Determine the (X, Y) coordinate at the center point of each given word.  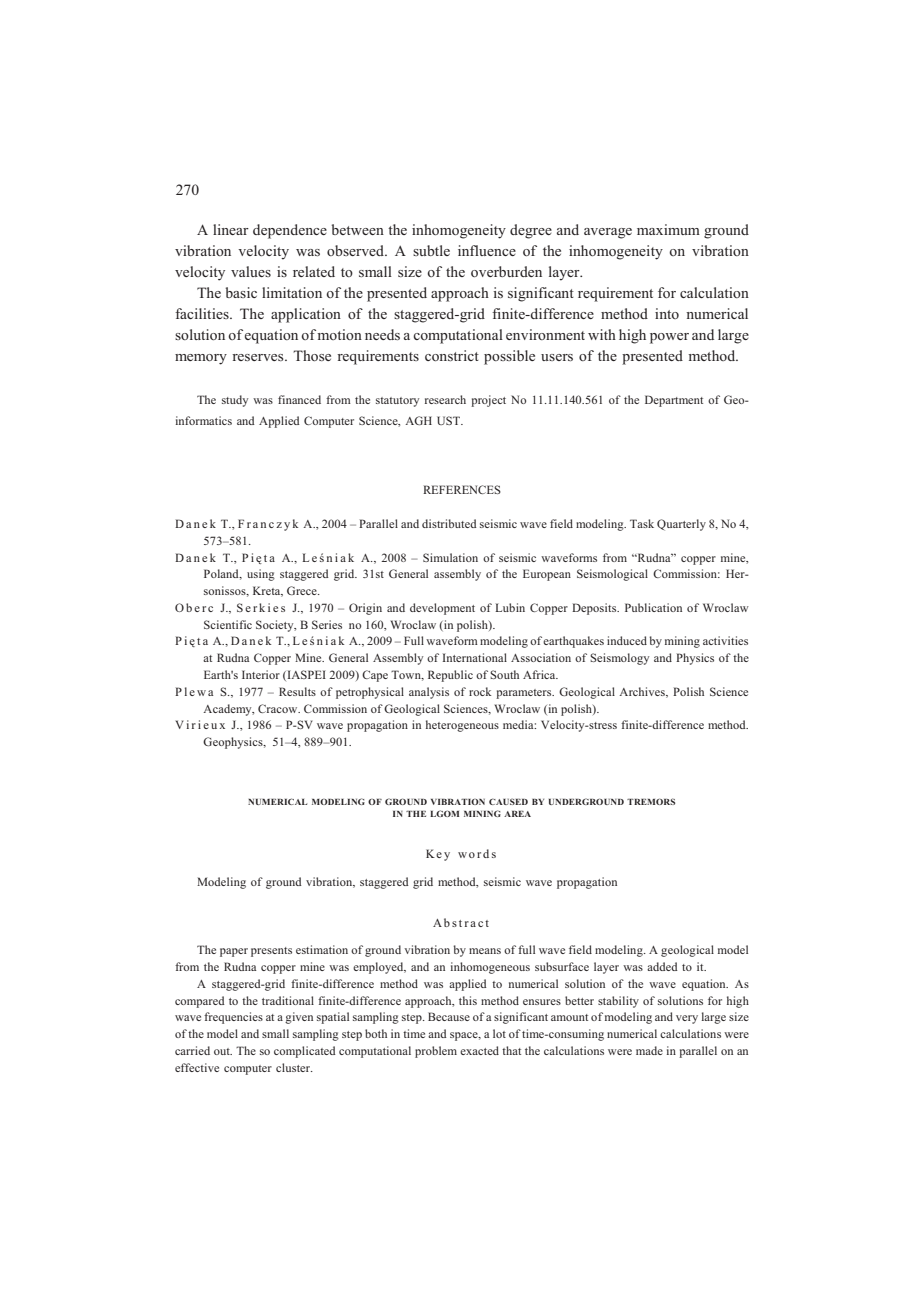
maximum (668, 229)
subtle (431, 250)
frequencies (233, 1018)
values (251, 271)
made (649, 1050)
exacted (479, 1050)
